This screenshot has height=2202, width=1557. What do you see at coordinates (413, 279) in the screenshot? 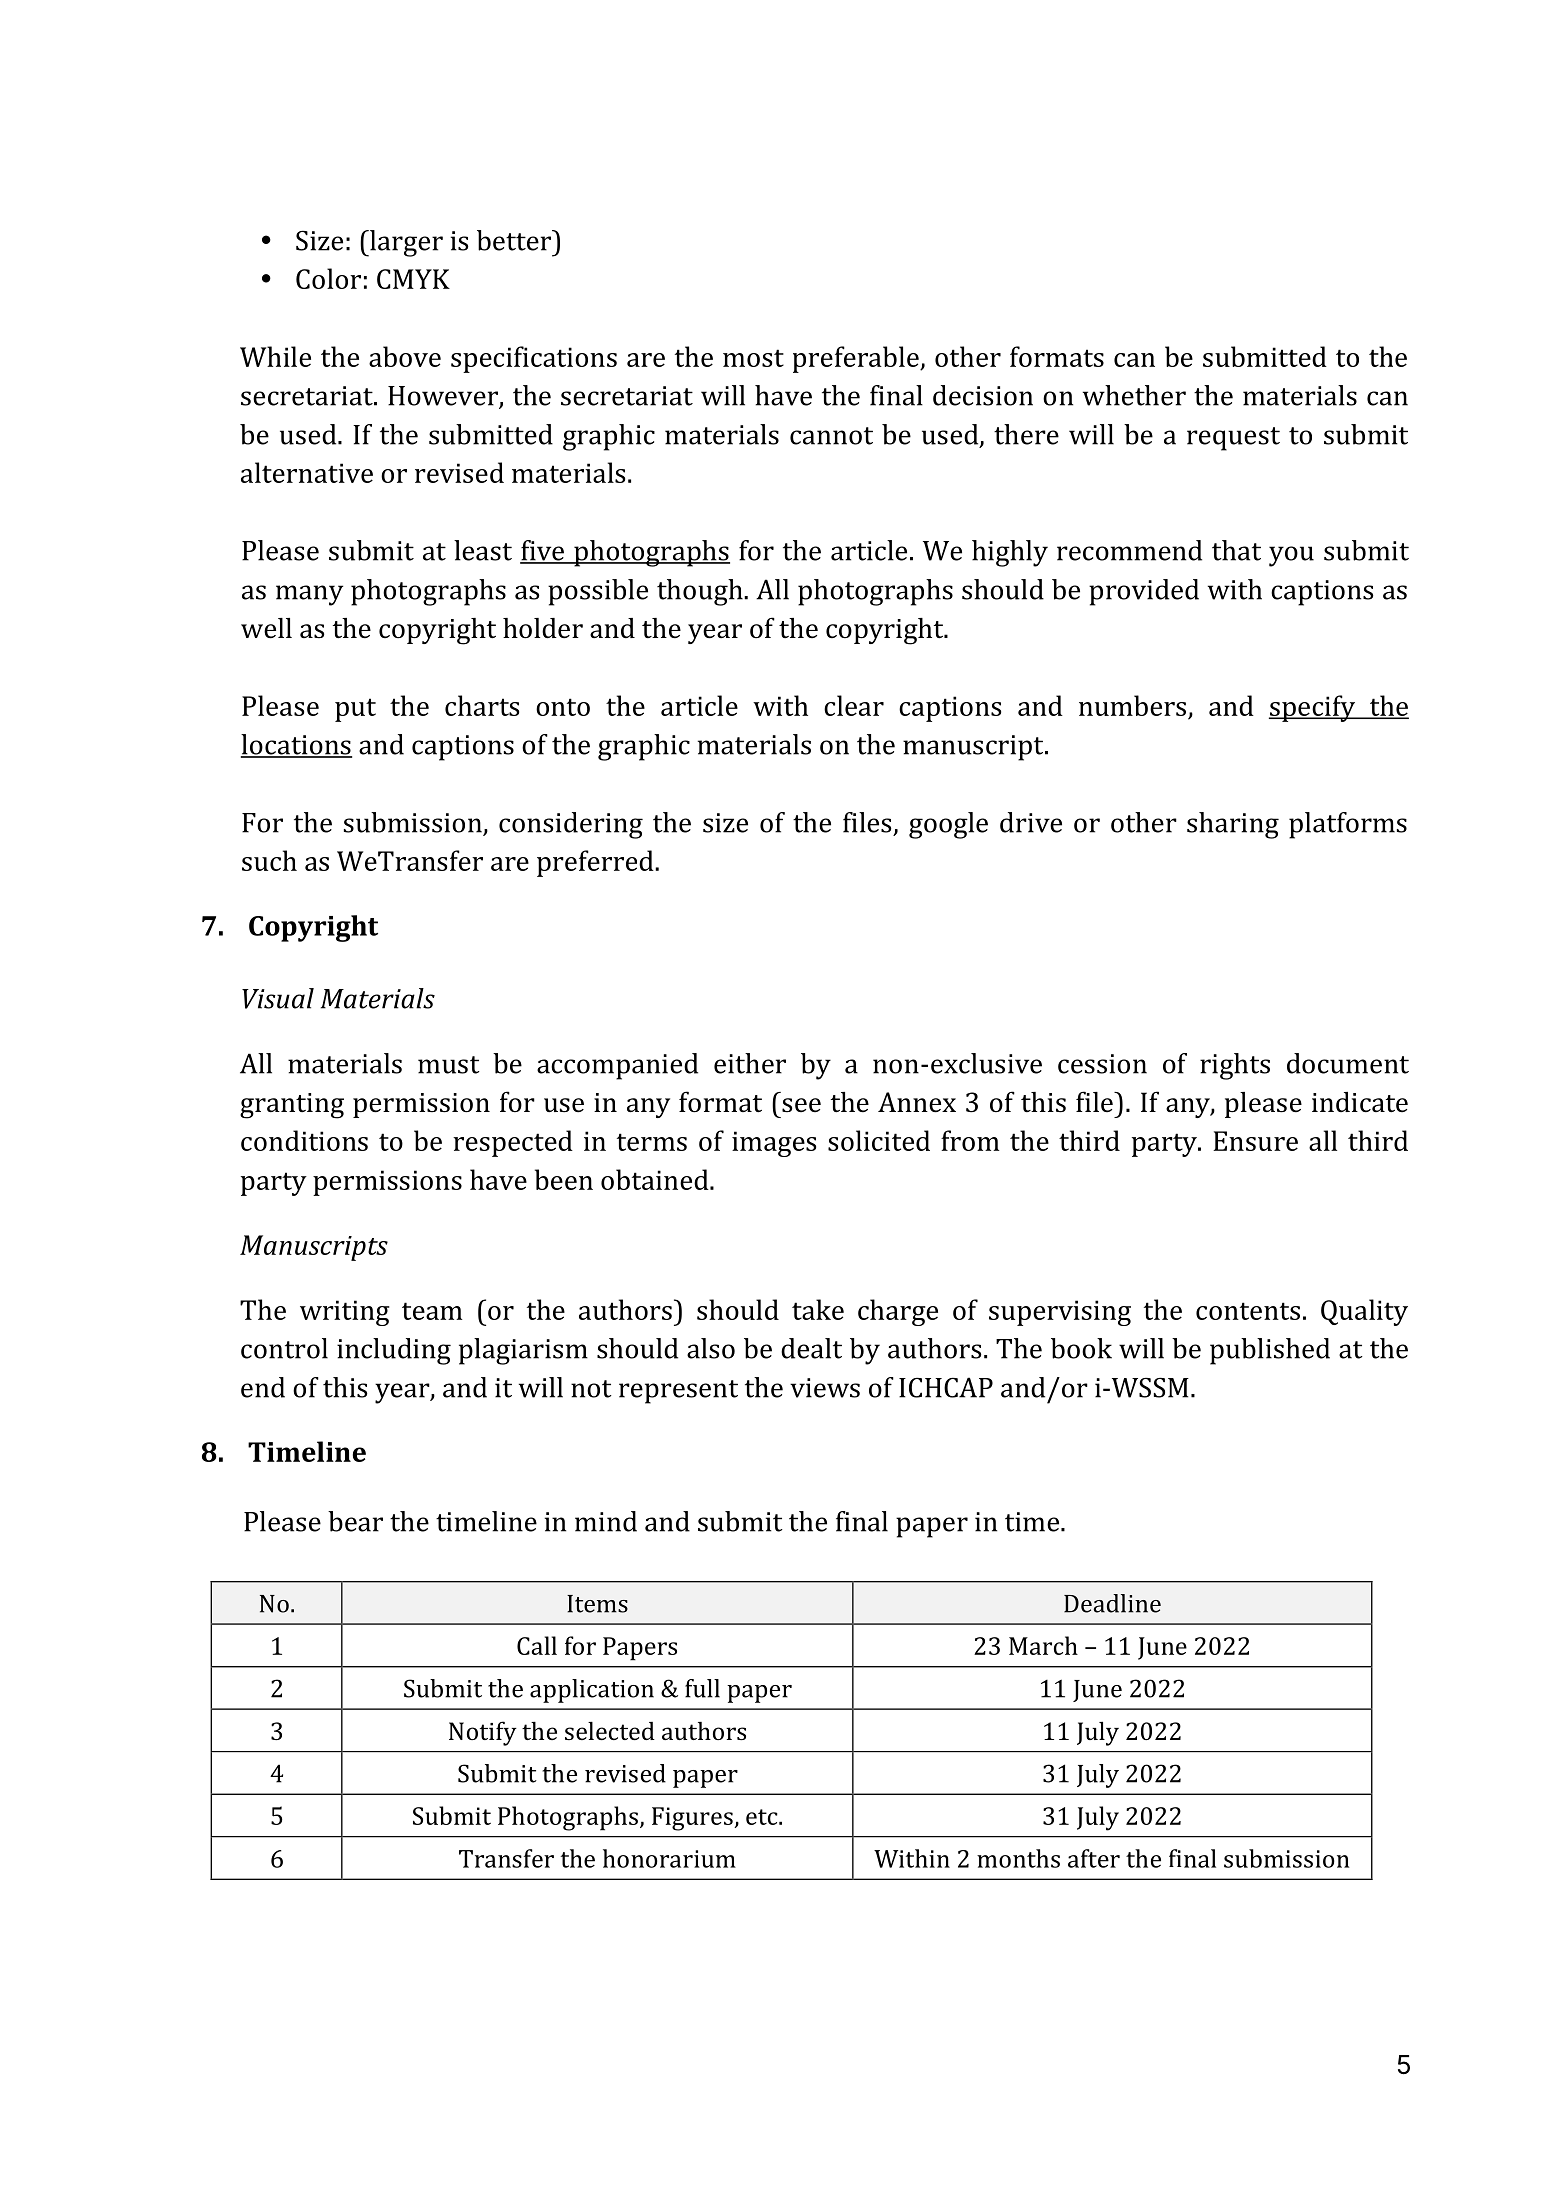
I see `CMYK` at bounding box center [413, 279].
